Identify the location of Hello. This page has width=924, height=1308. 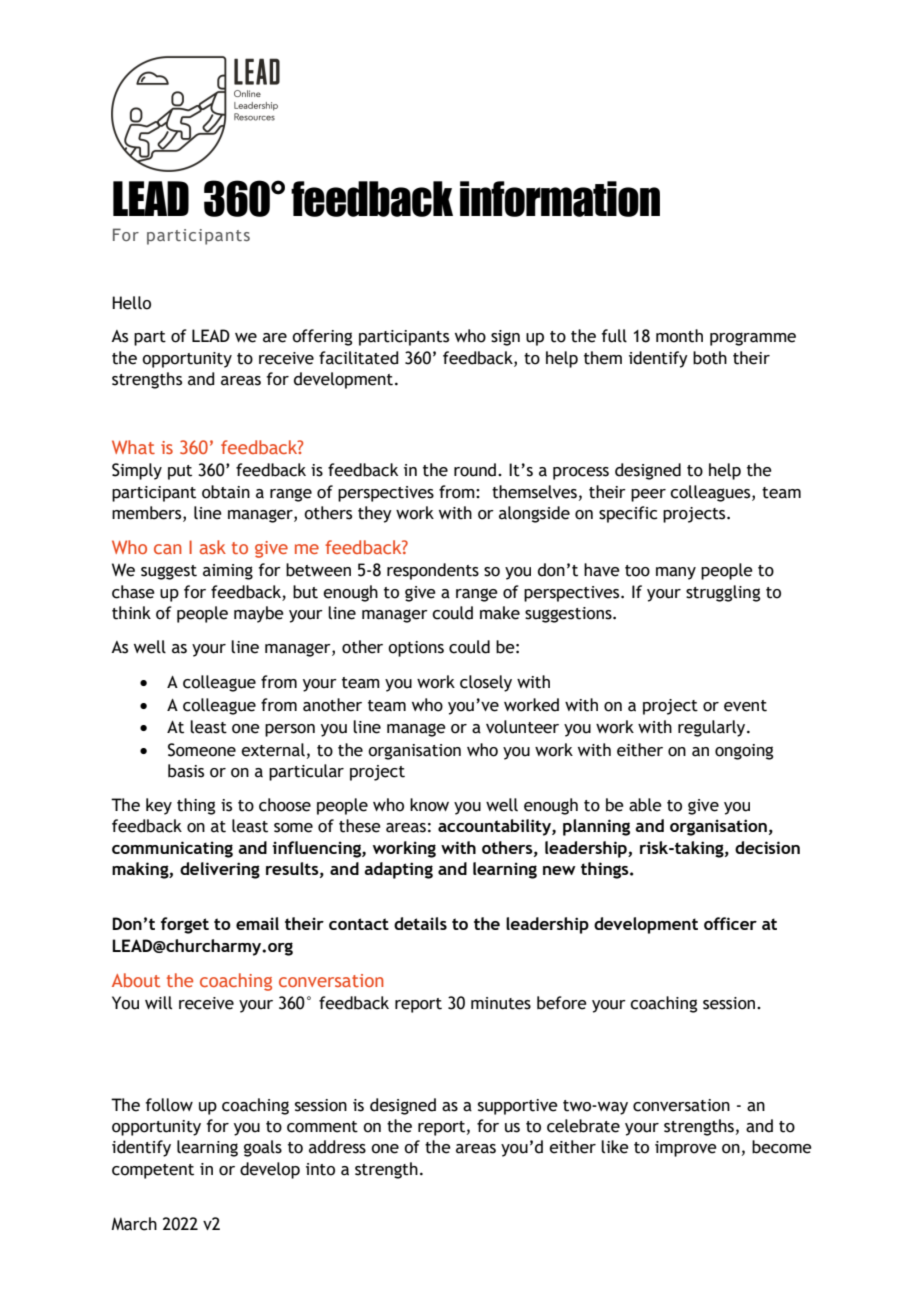
(131, 303).
